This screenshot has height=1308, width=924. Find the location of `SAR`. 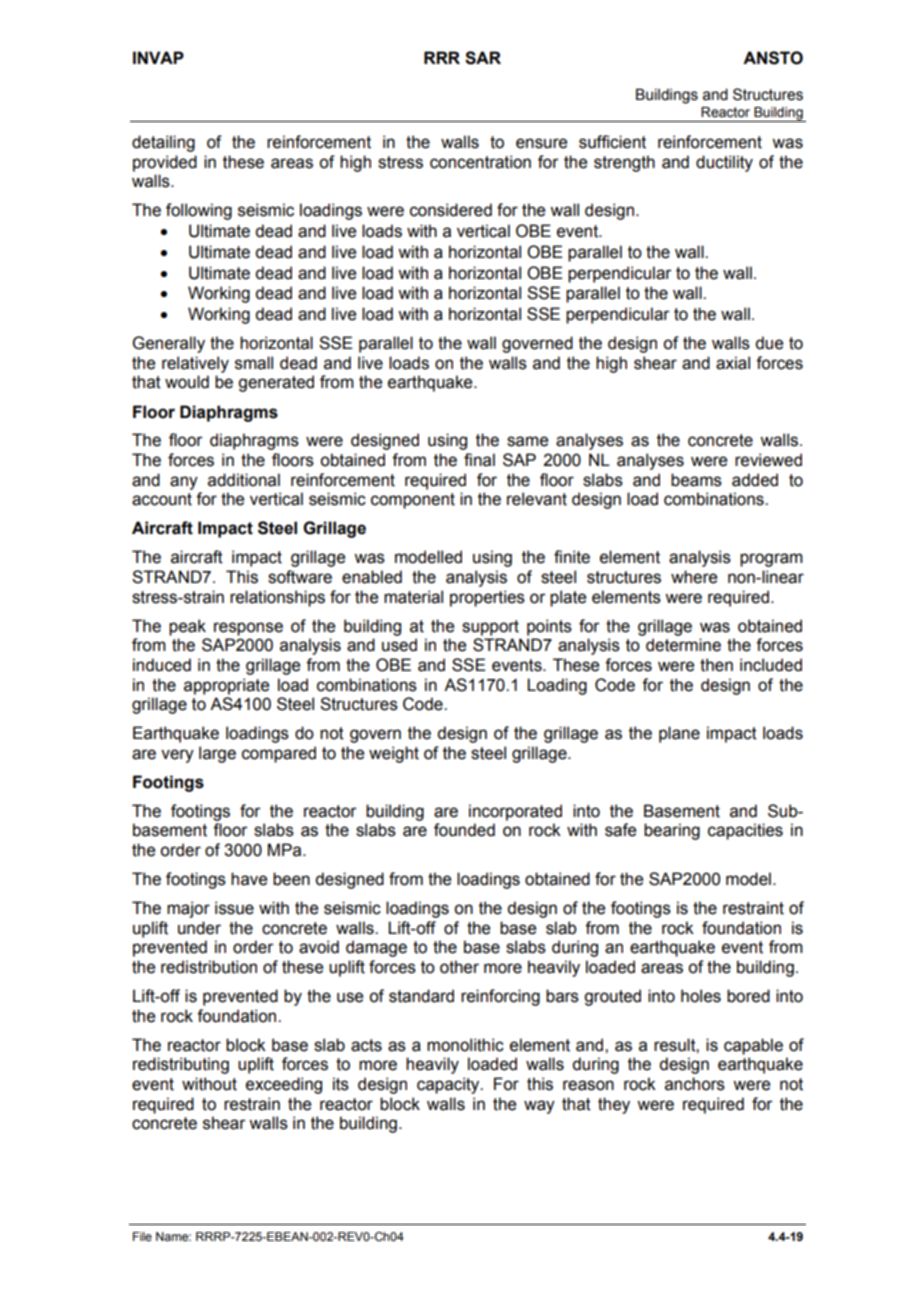

SAR is located at coordinates (483, 58).
